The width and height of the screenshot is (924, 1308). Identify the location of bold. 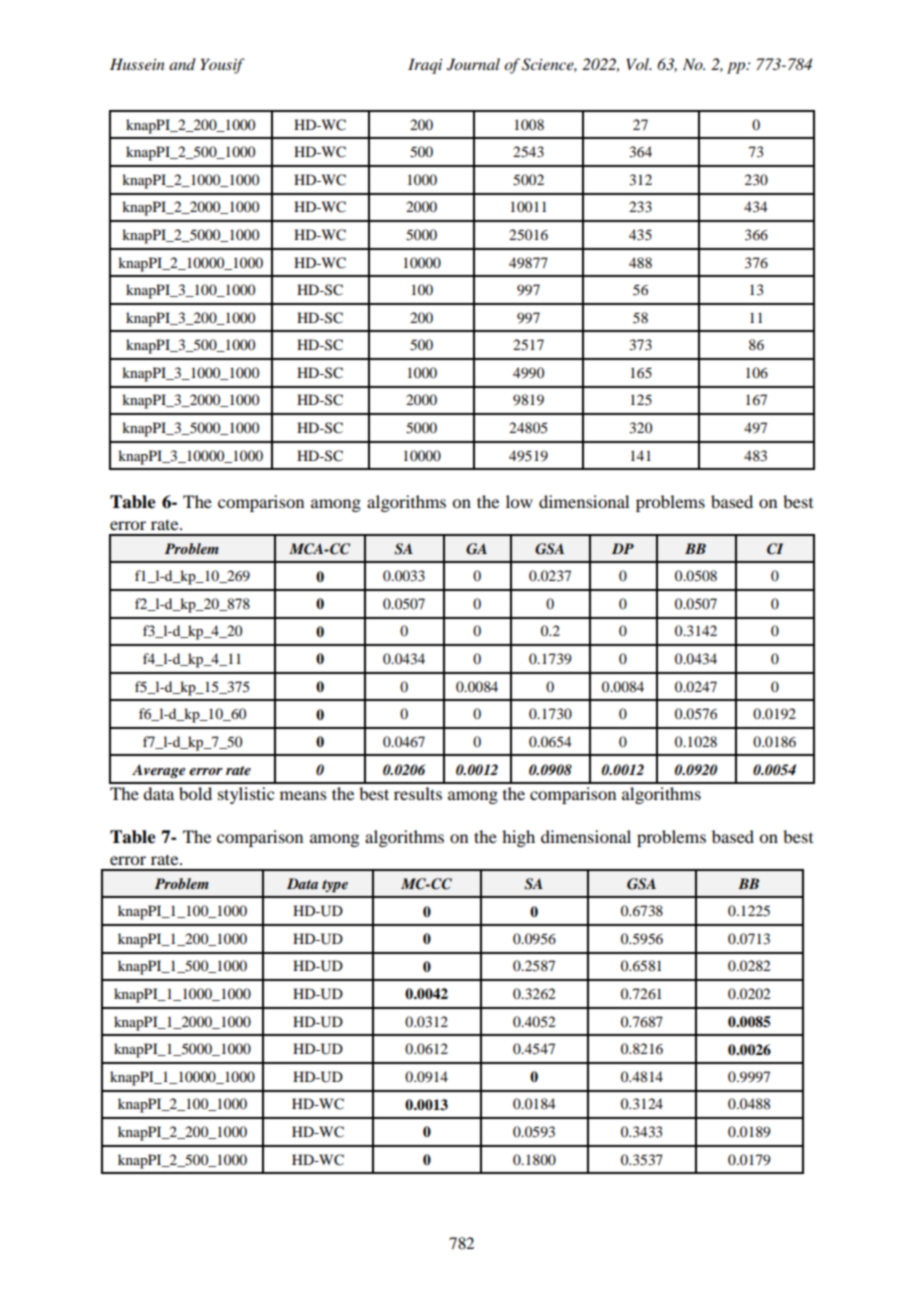
(195, 793).
